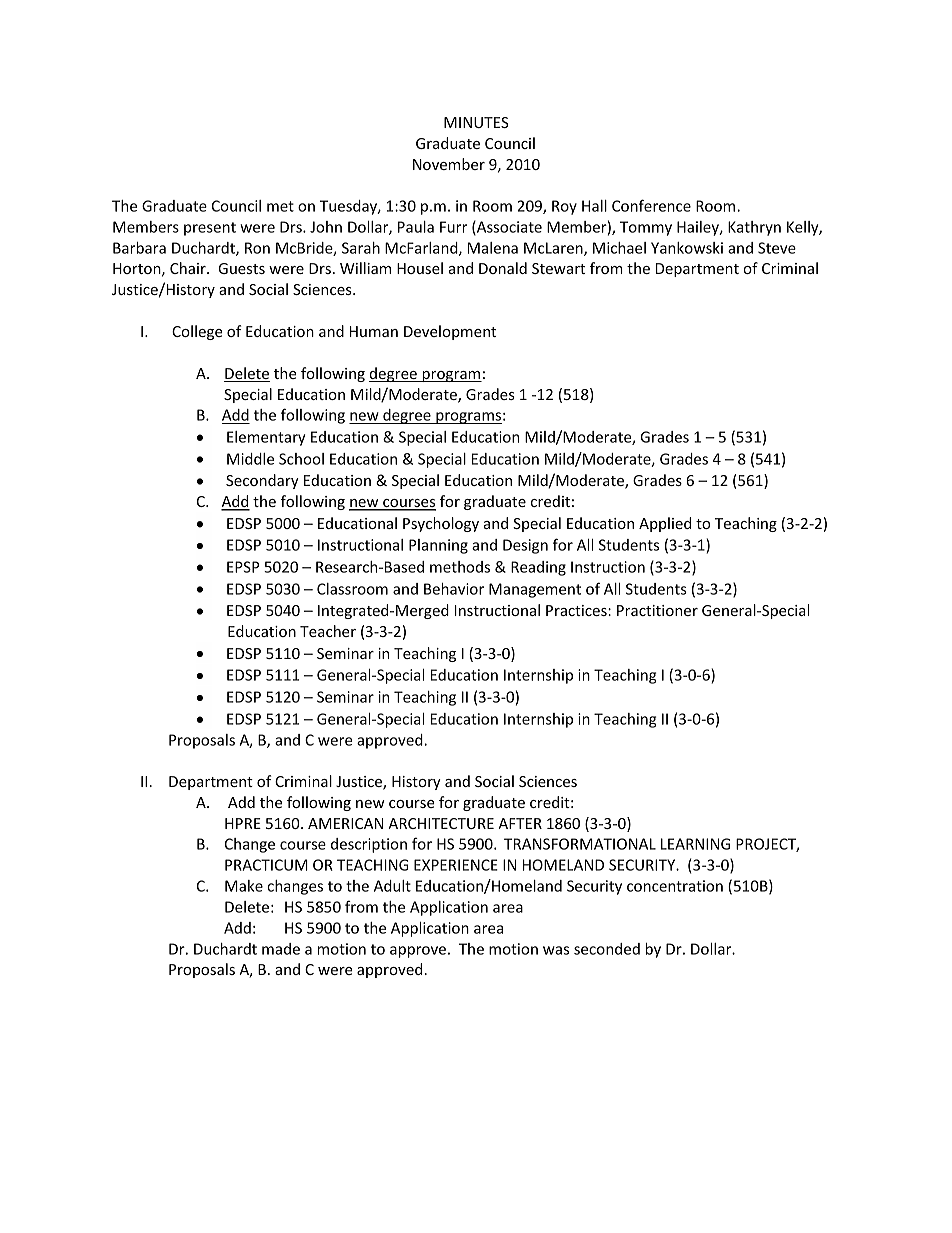 Image resolution: width=952 pixels, height=1233 pixels. What do you see at coordinates (392, 886) in the screenshot?
I see `Adult` at bounding box center [392, 886].
